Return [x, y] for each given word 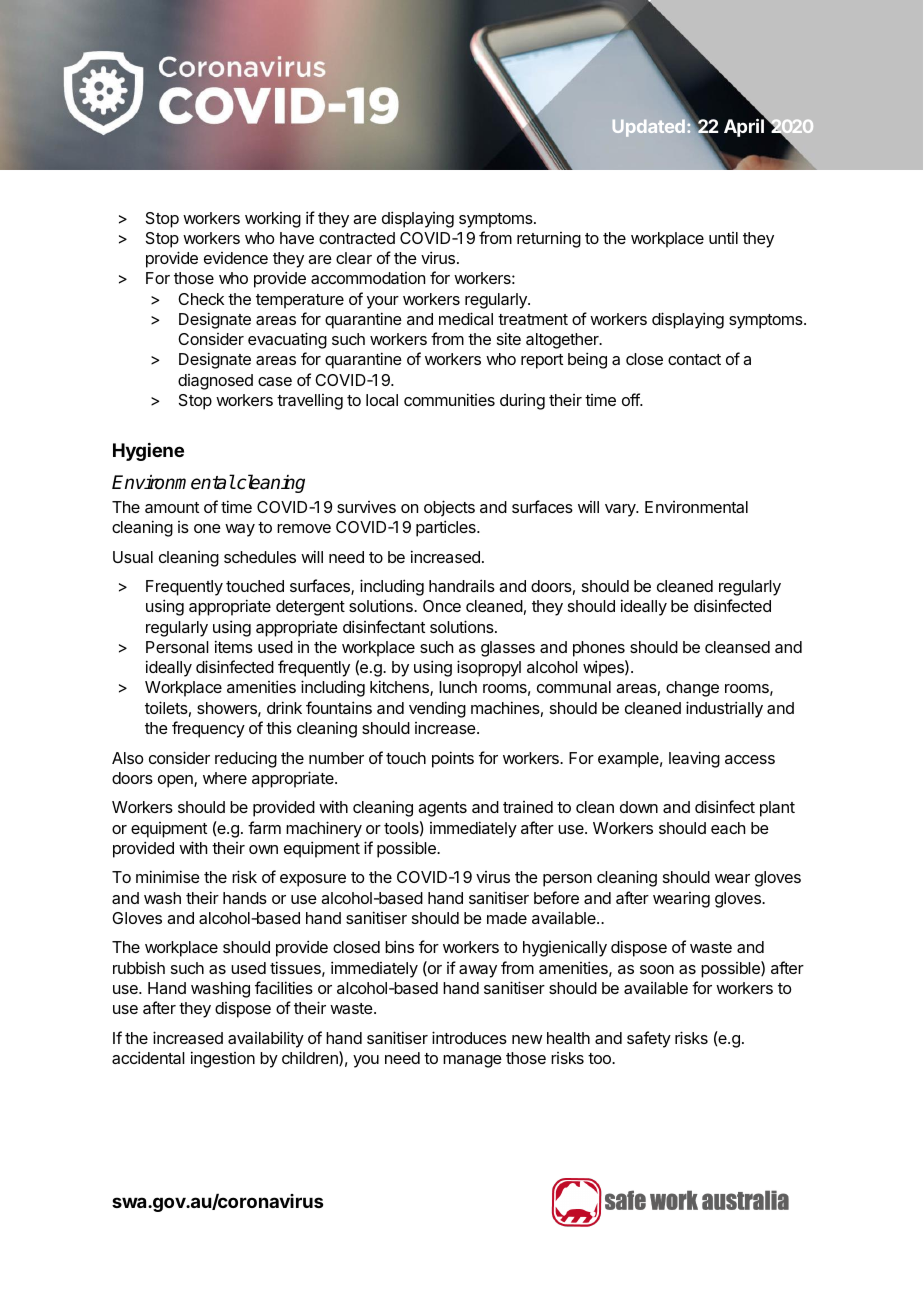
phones [599, 649]
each [728, 828]
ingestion [223, 1059]
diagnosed [215, 382]
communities [449, 399]
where [225, 778]
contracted [357, 238]
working [273, 220]
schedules [260, 557]
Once [442, 606]
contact [694, 359]
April [745, 127]
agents [442, 809]
